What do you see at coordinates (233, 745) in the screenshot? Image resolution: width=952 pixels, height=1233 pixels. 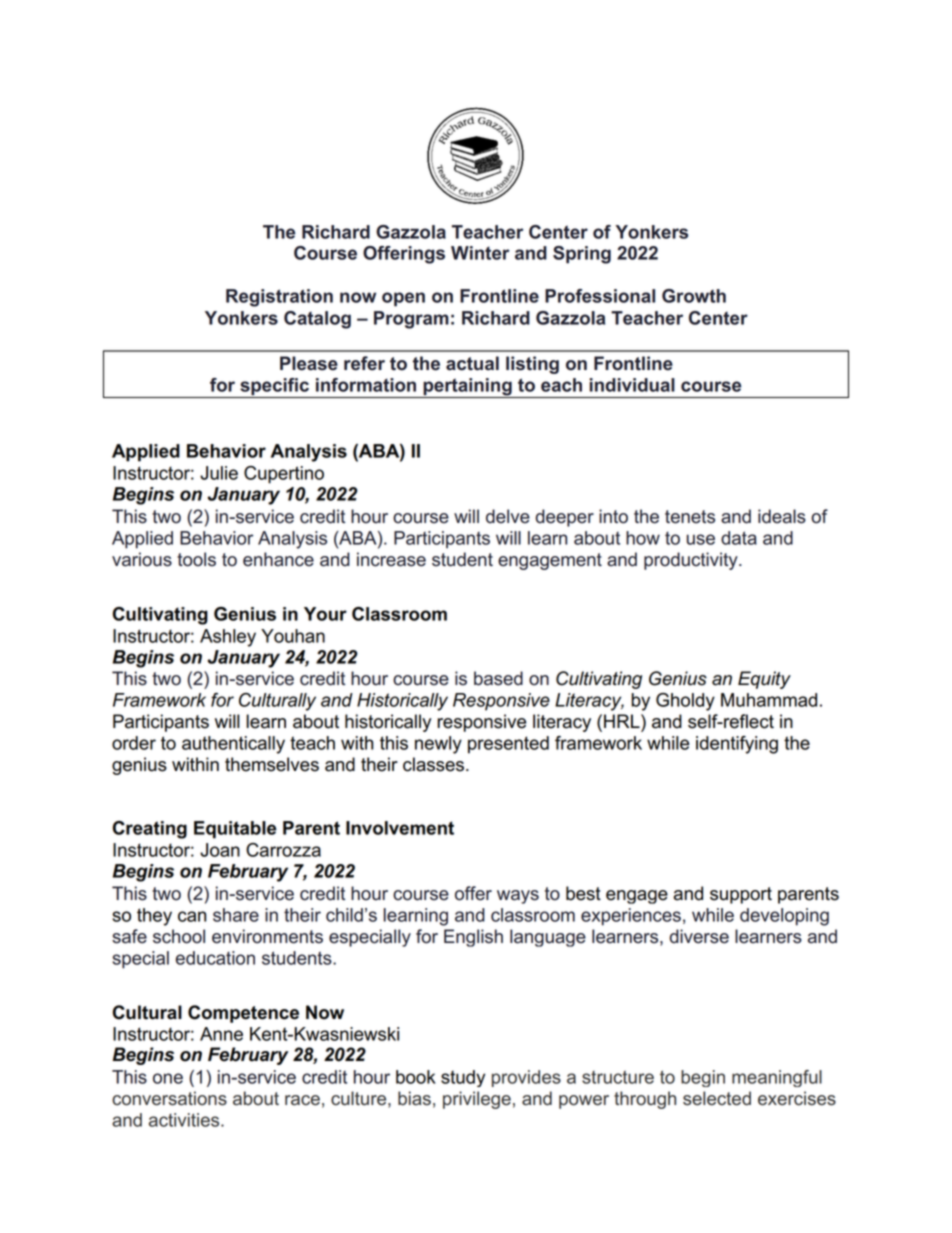 I see `authentically` at bounding box center [233, 745].
